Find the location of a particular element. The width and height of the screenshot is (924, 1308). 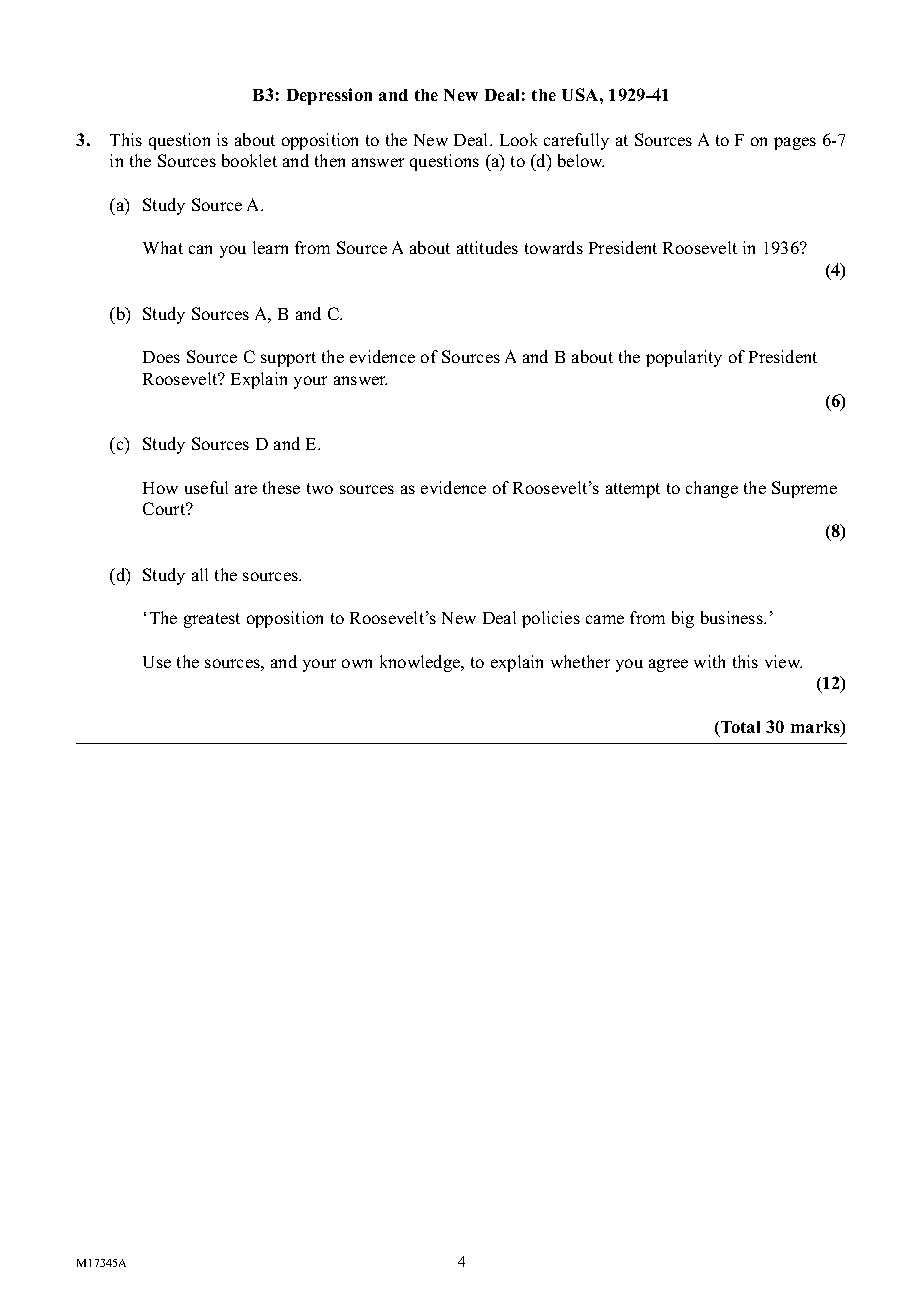

pages is located at coordinates (795, 143).
